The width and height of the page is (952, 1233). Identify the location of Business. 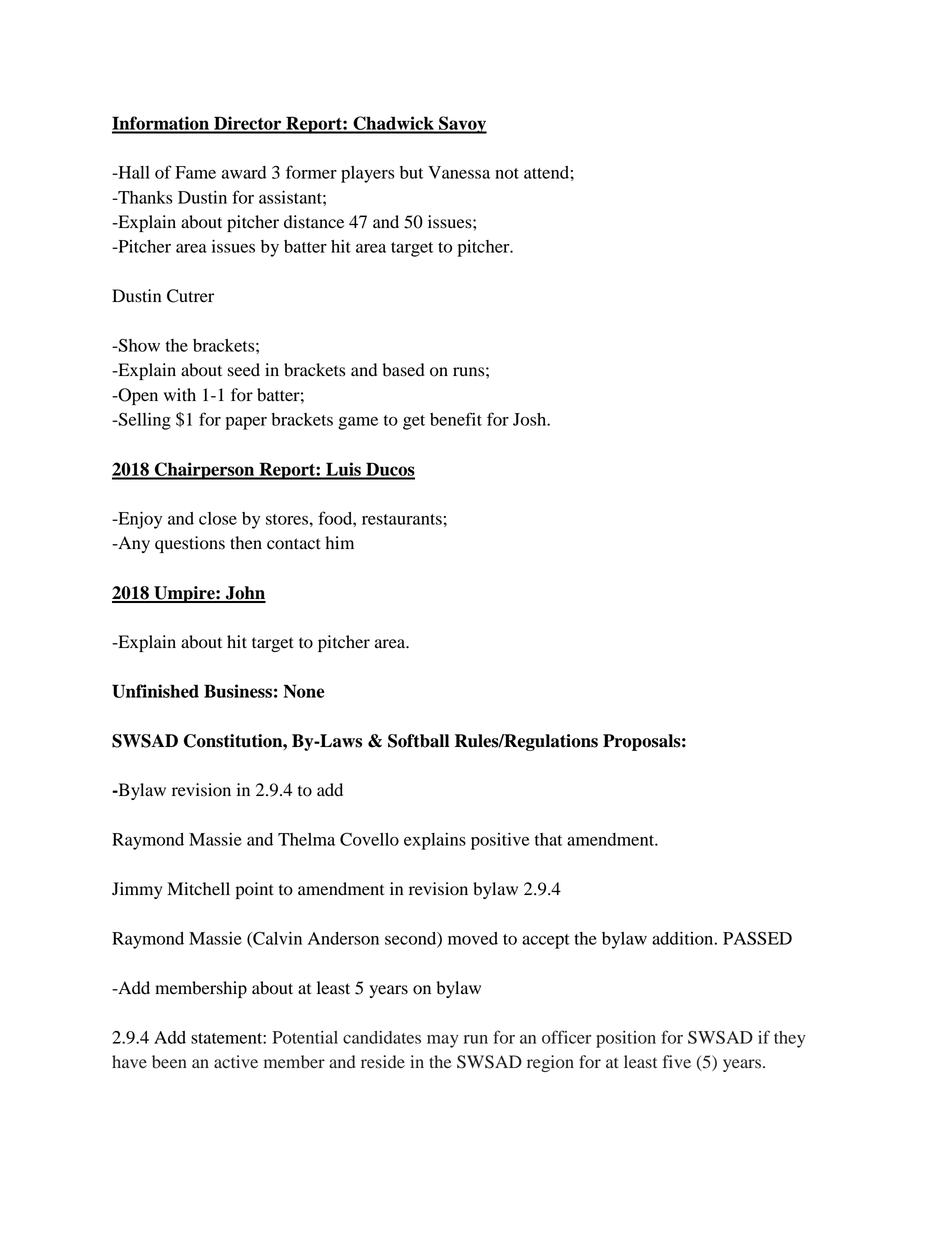
(238, 691).
